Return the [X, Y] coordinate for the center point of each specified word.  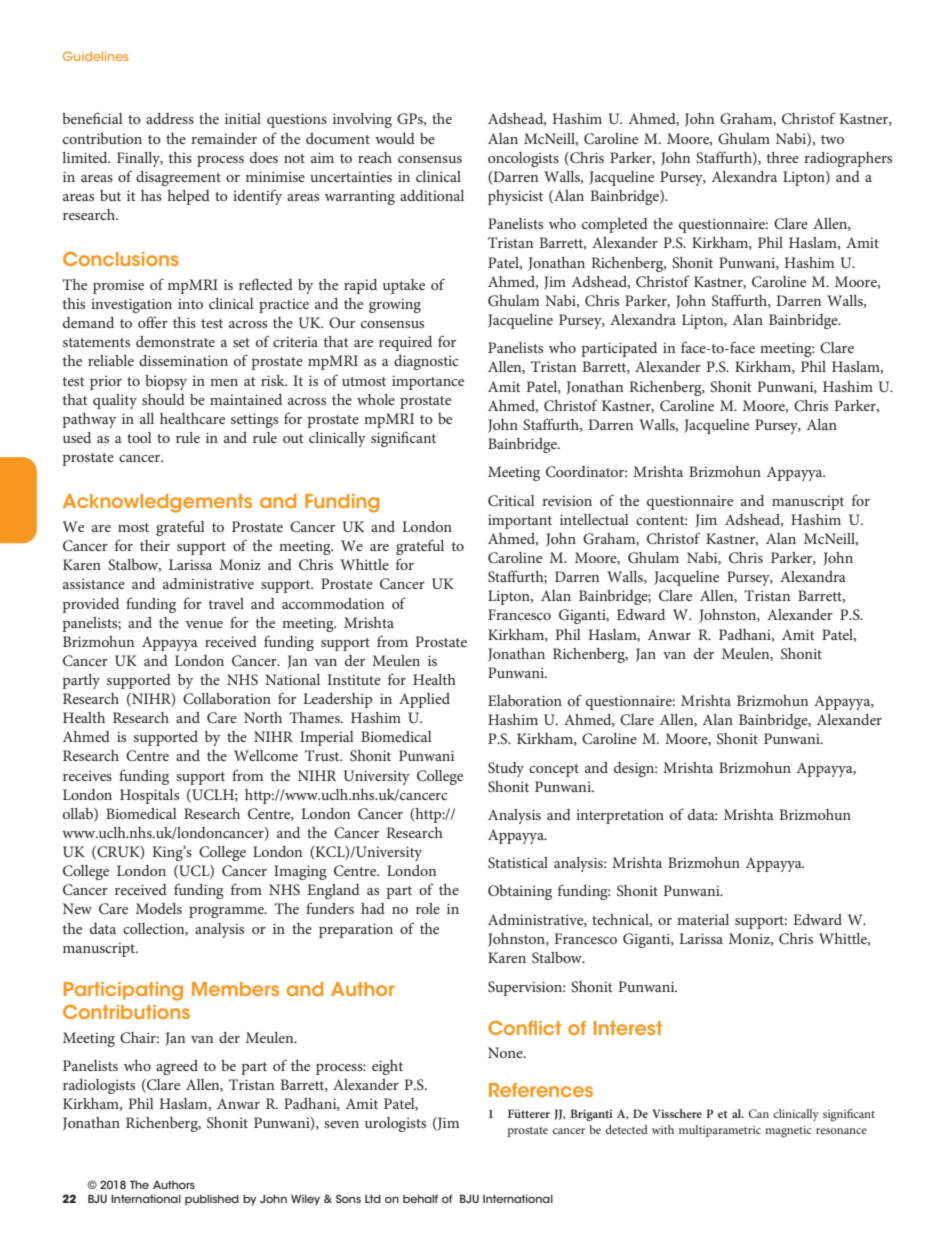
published [212, 1199]
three [783, 157]
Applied [424, 700]
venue [204, 624]
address [170, 118]
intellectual [594, 519]
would [395, 138]
